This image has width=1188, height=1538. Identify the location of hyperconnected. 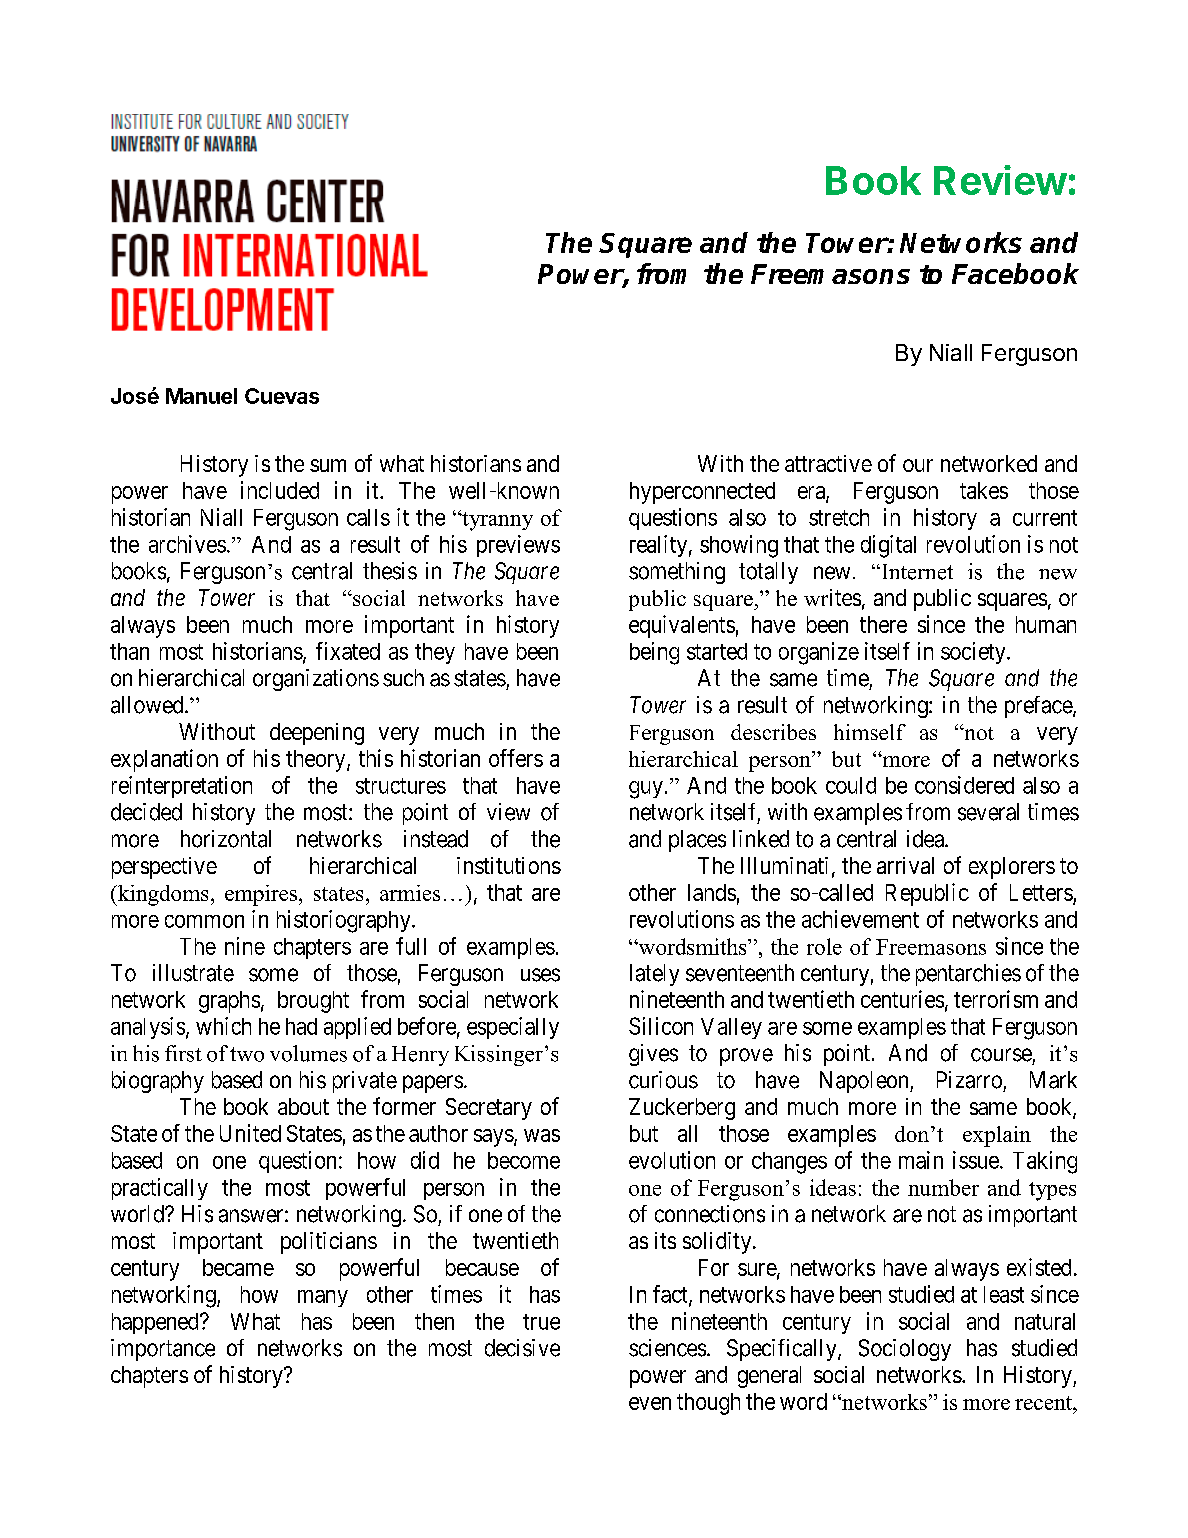
(702, 493).
